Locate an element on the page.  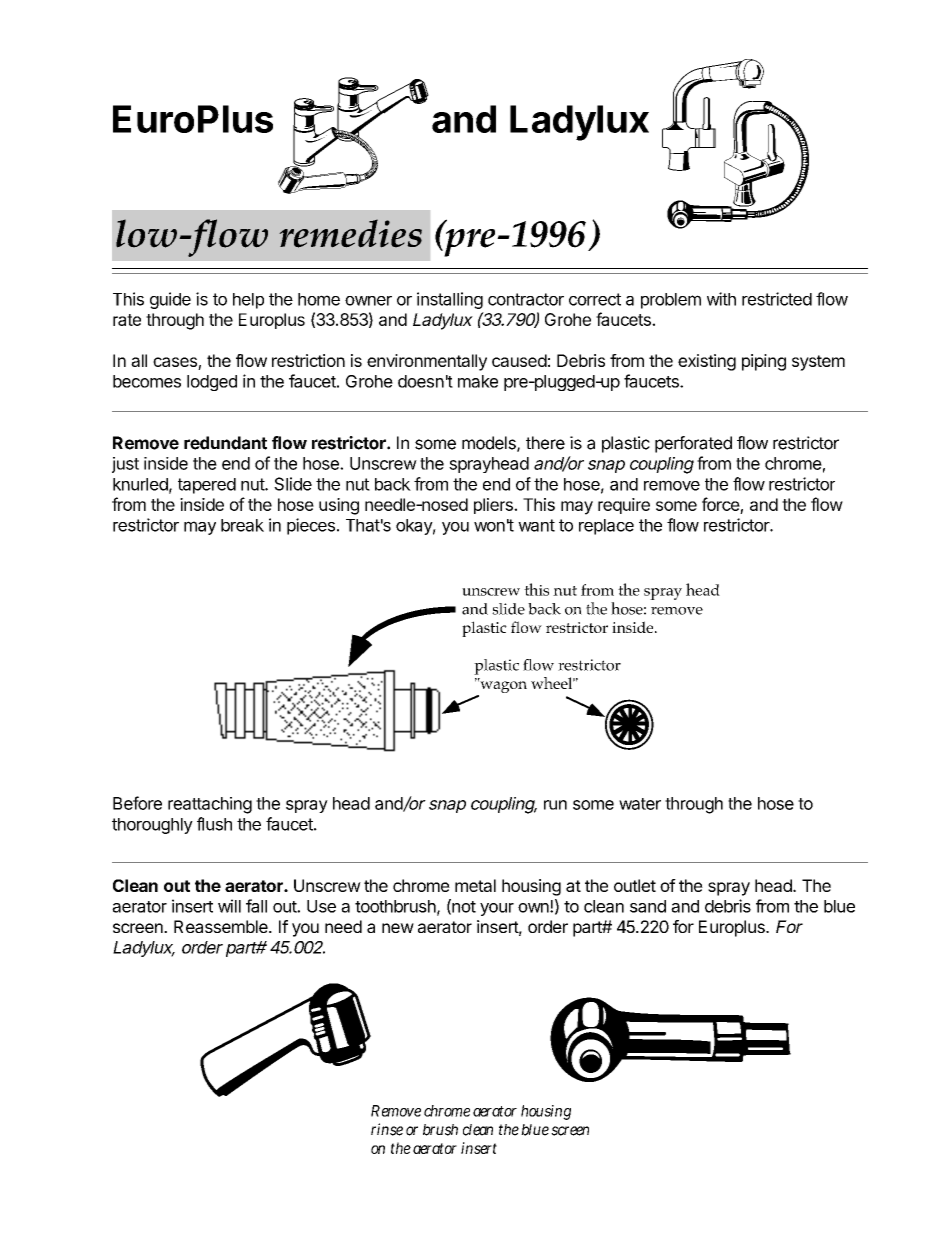
run is located at coordinates (555, 805).
